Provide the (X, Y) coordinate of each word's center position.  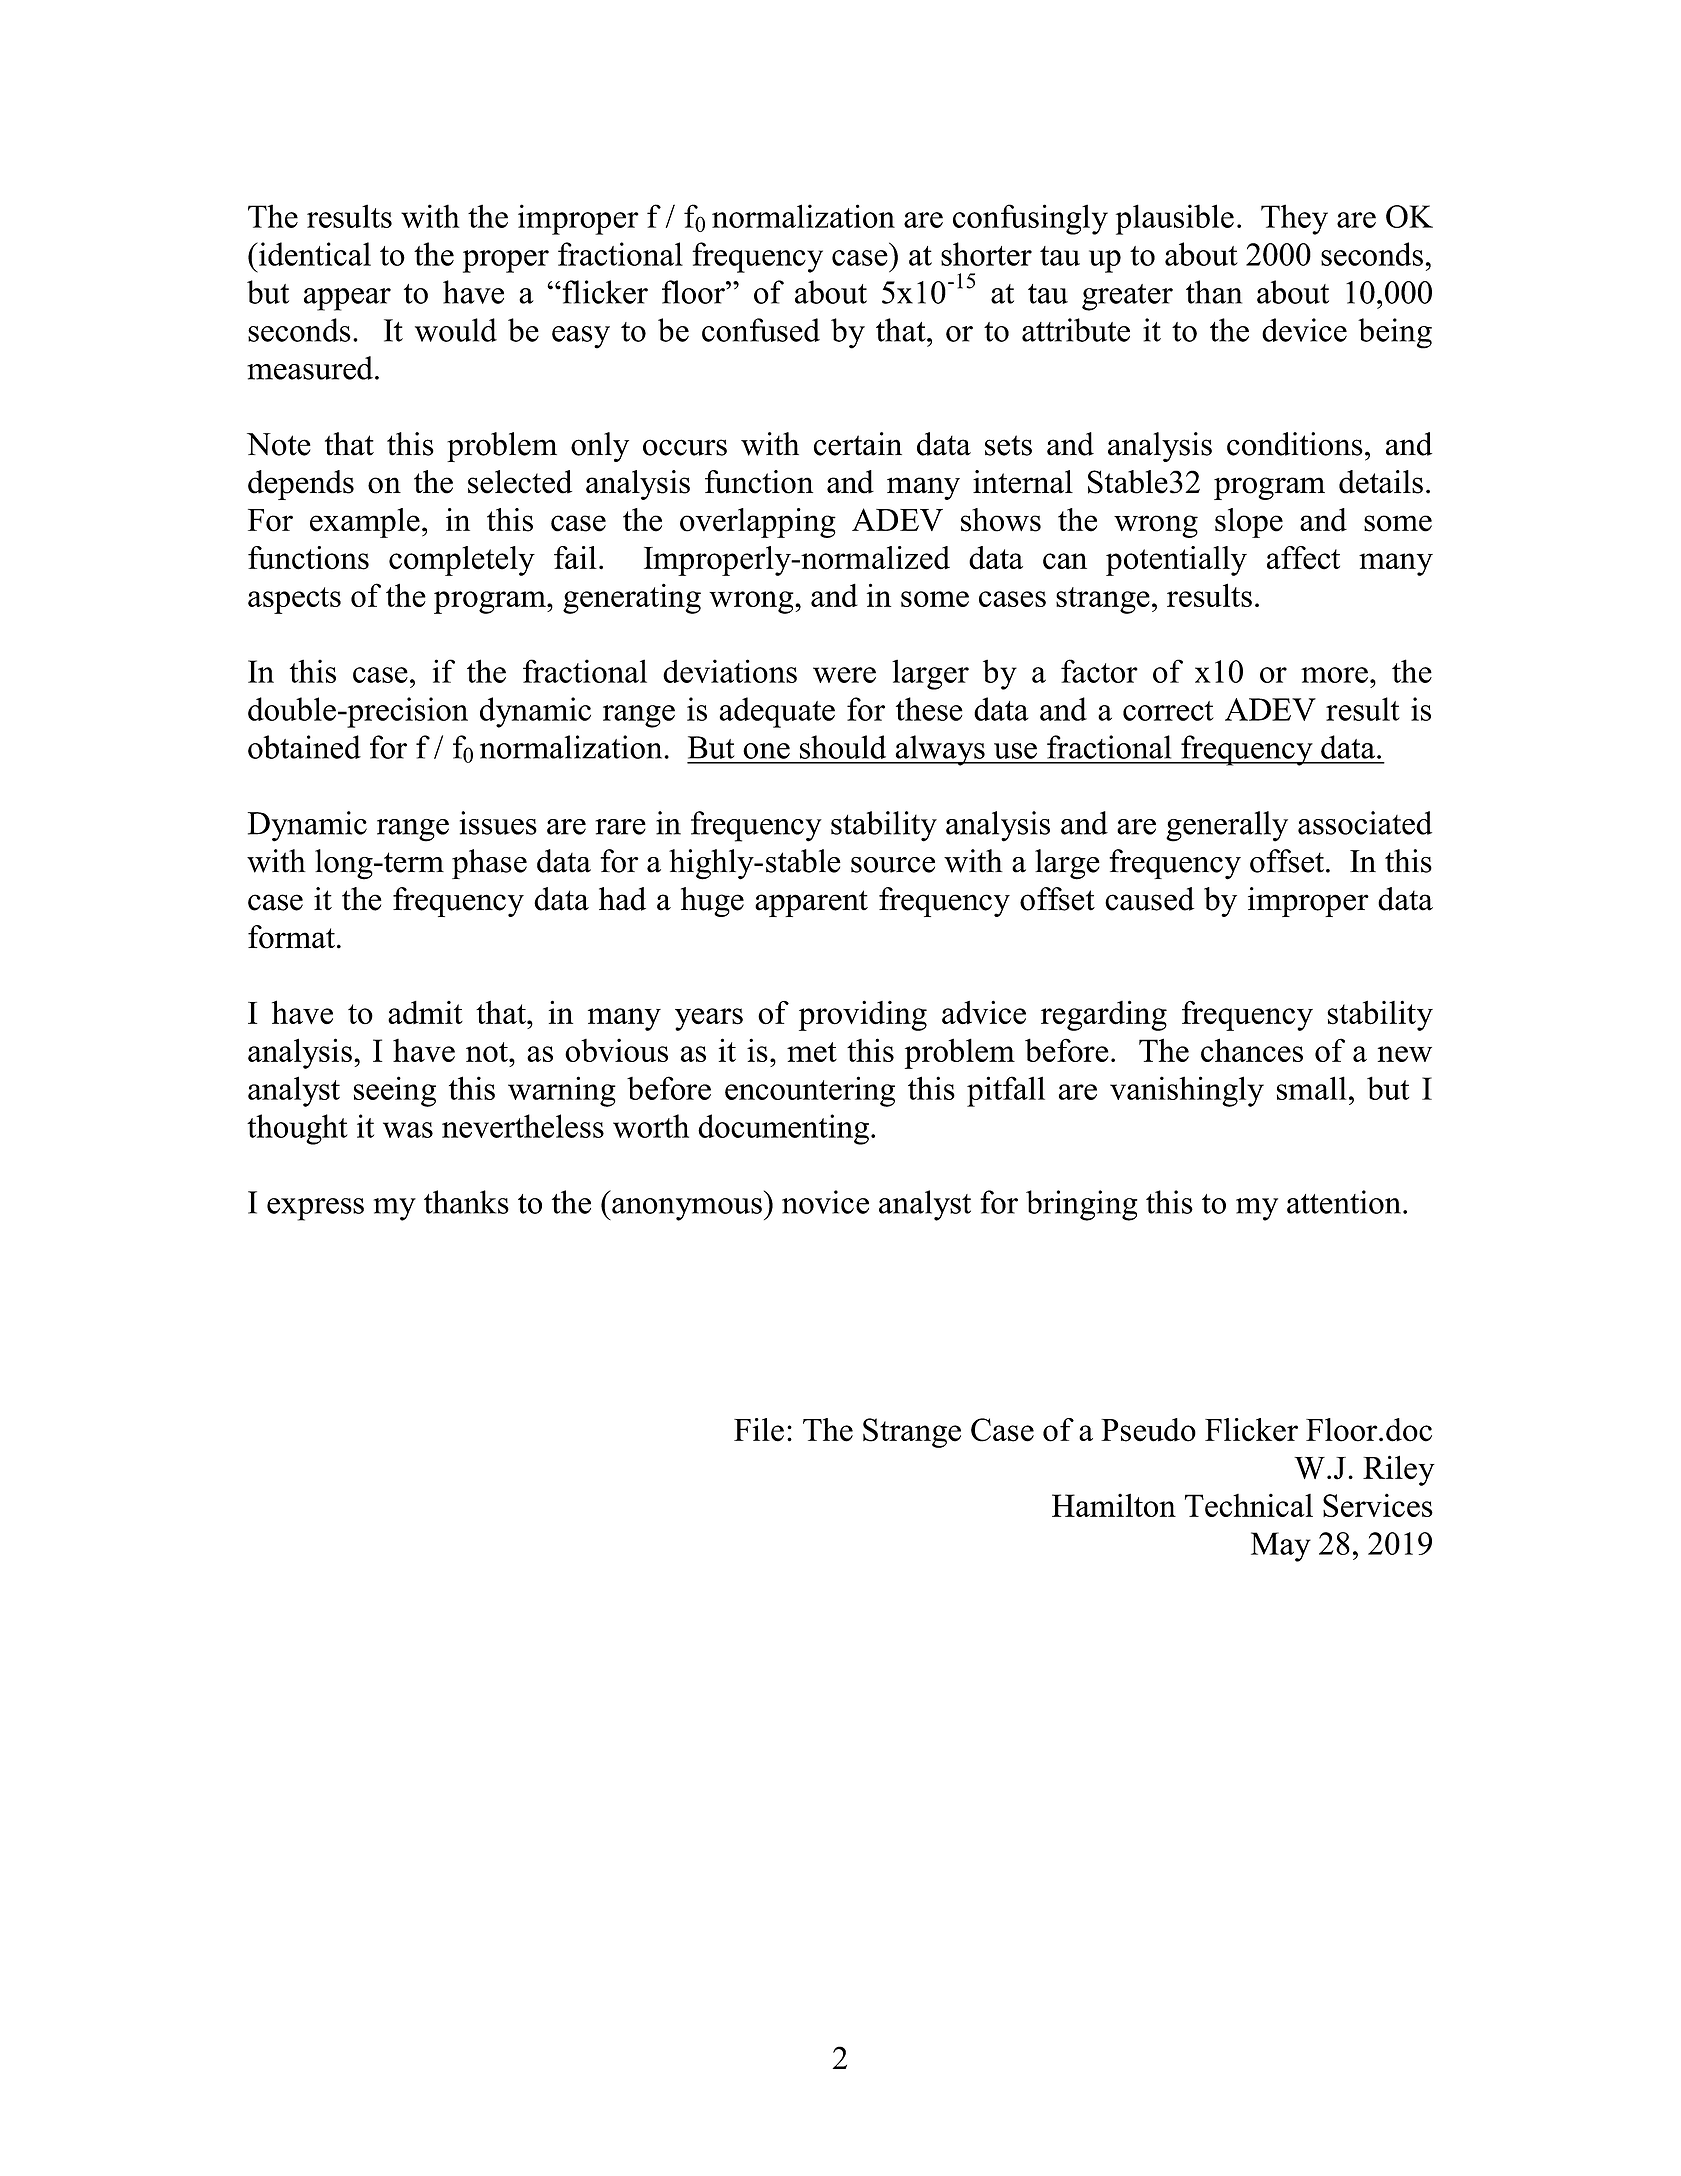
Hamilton (1114, 1505)
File (759, 1430)
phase (489, 864)
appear (347, 299)
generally (1227, 826)
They (1294, 219)
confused (761, 330)
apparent (811, 903)
